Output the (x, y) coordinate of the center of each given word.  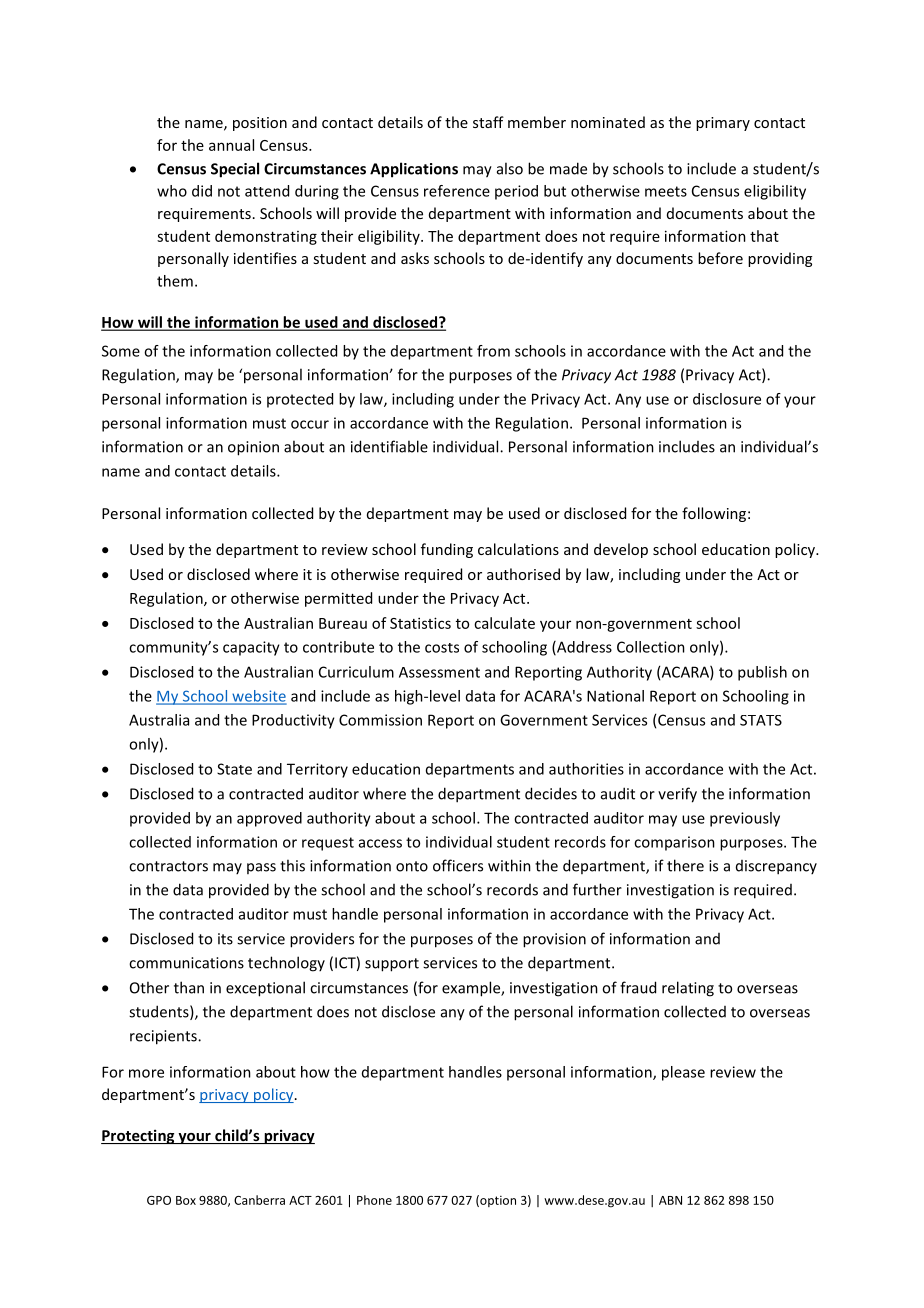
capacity (251, 648)
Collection (651, 647)
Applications (414, 170)
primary (723, 124)
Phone (374, 1200)
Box (186, 1200)
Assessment (439, 672)
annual (231, 145)
